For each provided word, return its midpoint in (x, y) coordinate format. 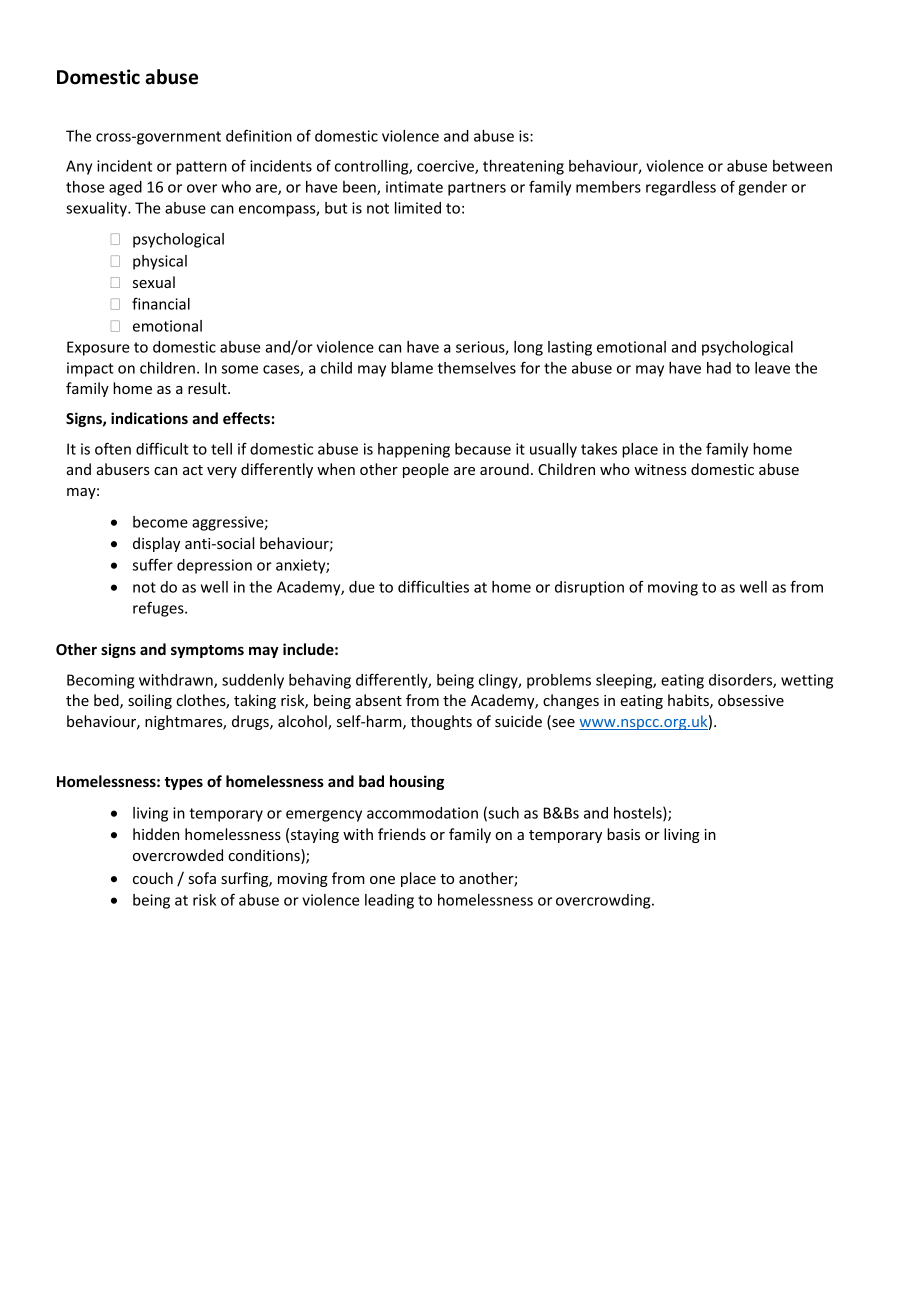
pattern (201, 168)
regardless (681, 188)
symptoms (207, 651)
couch (153, 878)
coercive (446, 167)
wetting (807, 681)
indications (149, 418)
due (362, 587)
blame (412, 368)
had (719, 368)
